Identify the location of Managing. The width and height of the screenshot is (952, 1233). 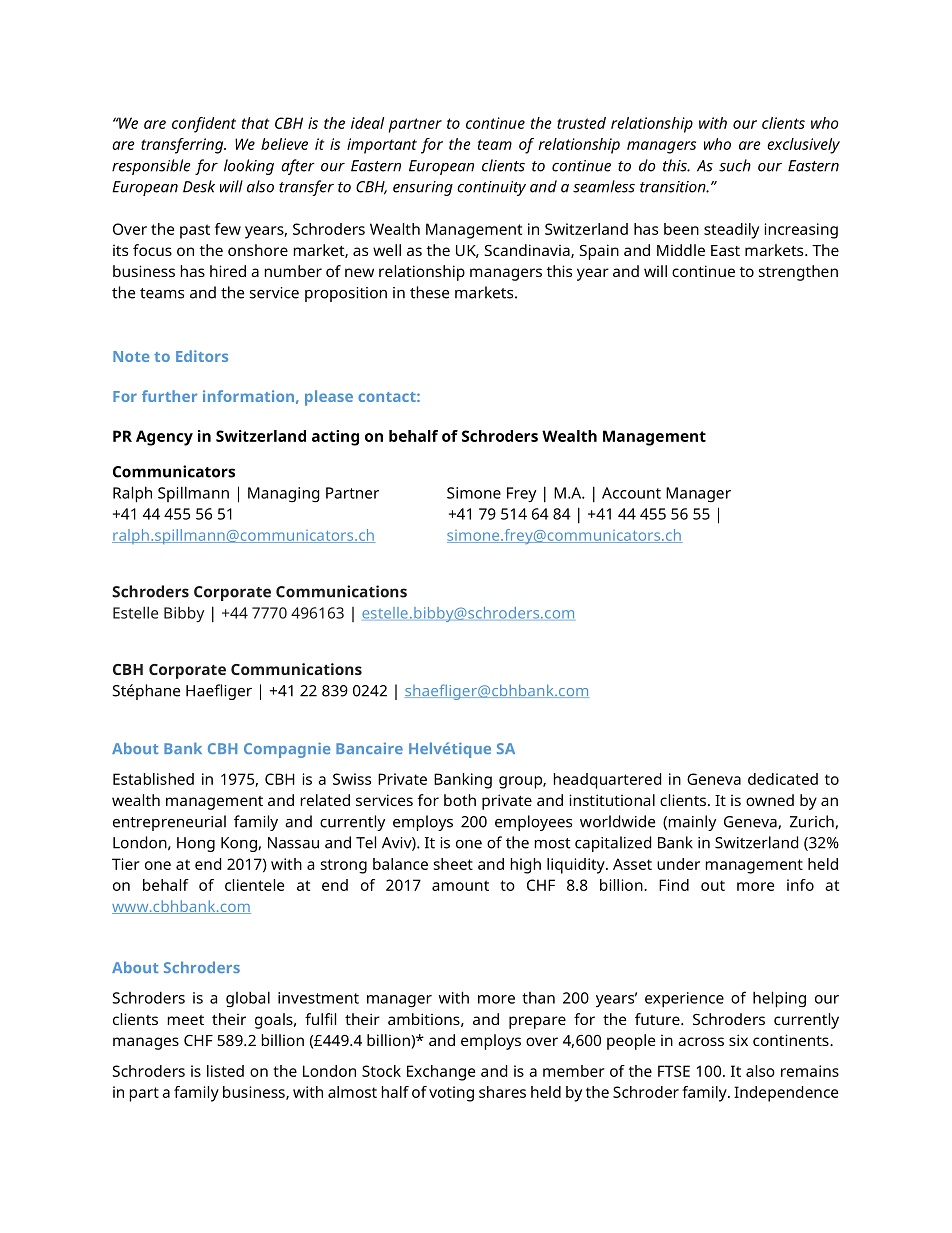
(283, 495).
